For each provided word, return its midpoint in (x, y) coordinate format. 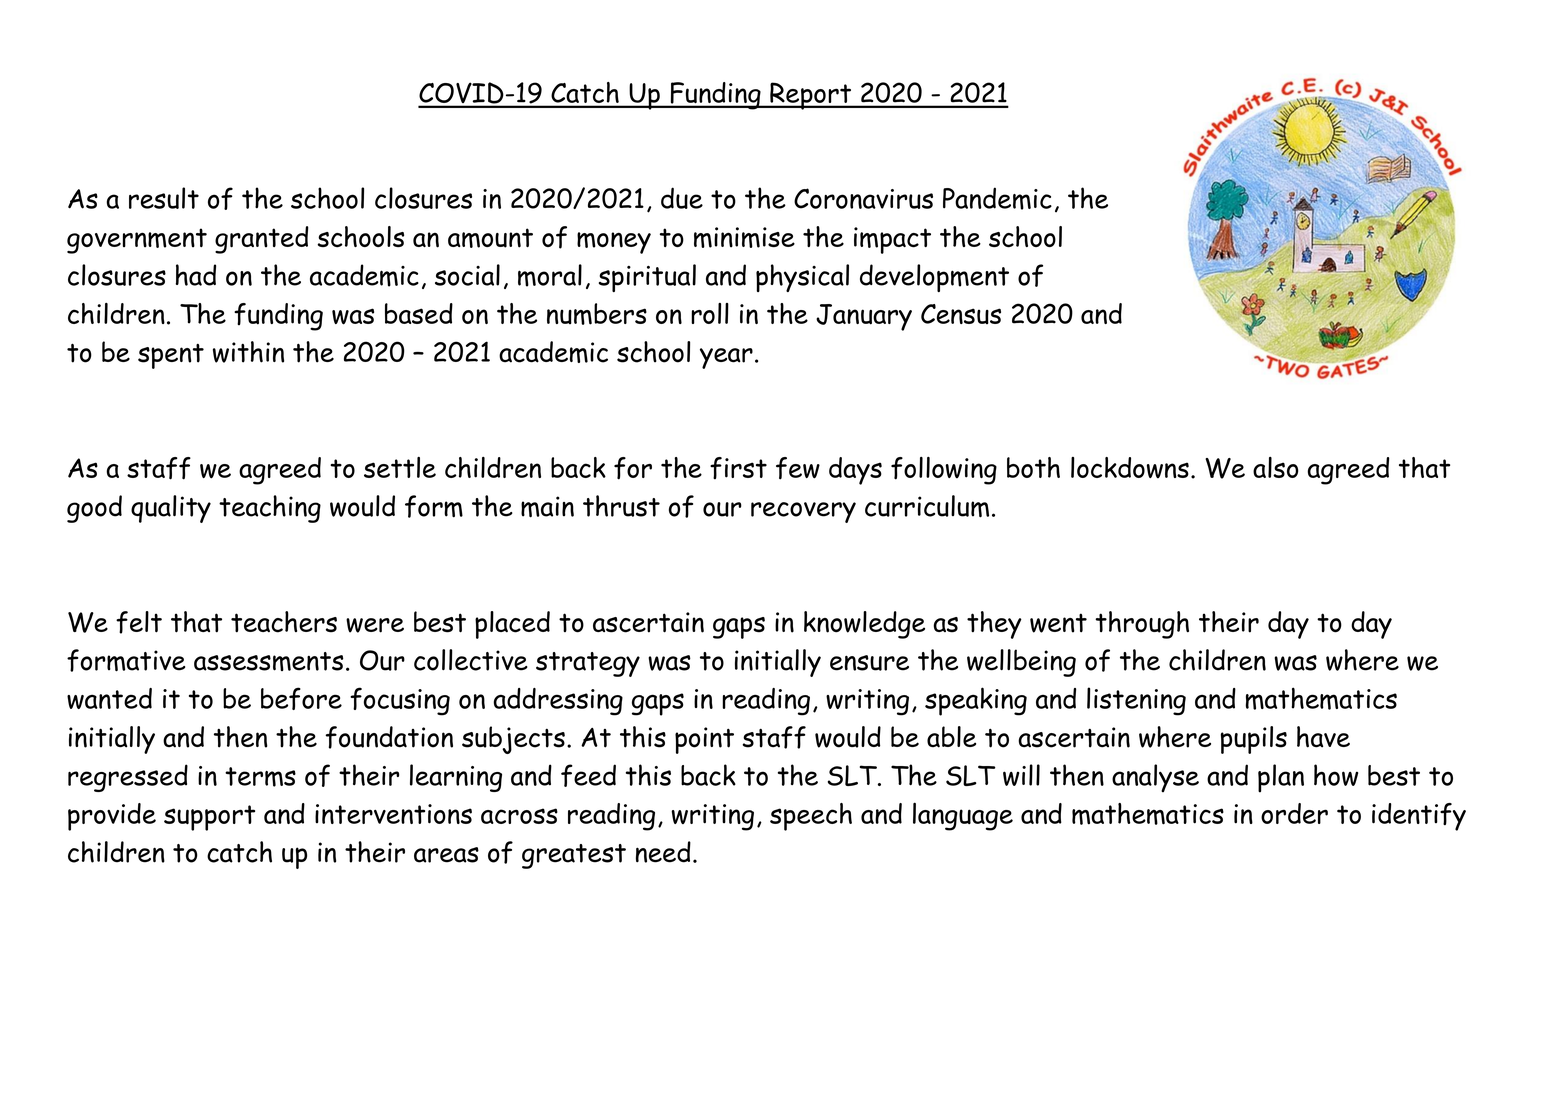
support (209, 818)
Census (961, 314)
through (1142, 625)
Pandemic (997, 198)
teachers (284, 622)
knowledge (864, 625)
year (726, 358)
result (164, 198)
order (1294, 813)
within (248, 352)
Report (810, 96)
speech (811, 817)
